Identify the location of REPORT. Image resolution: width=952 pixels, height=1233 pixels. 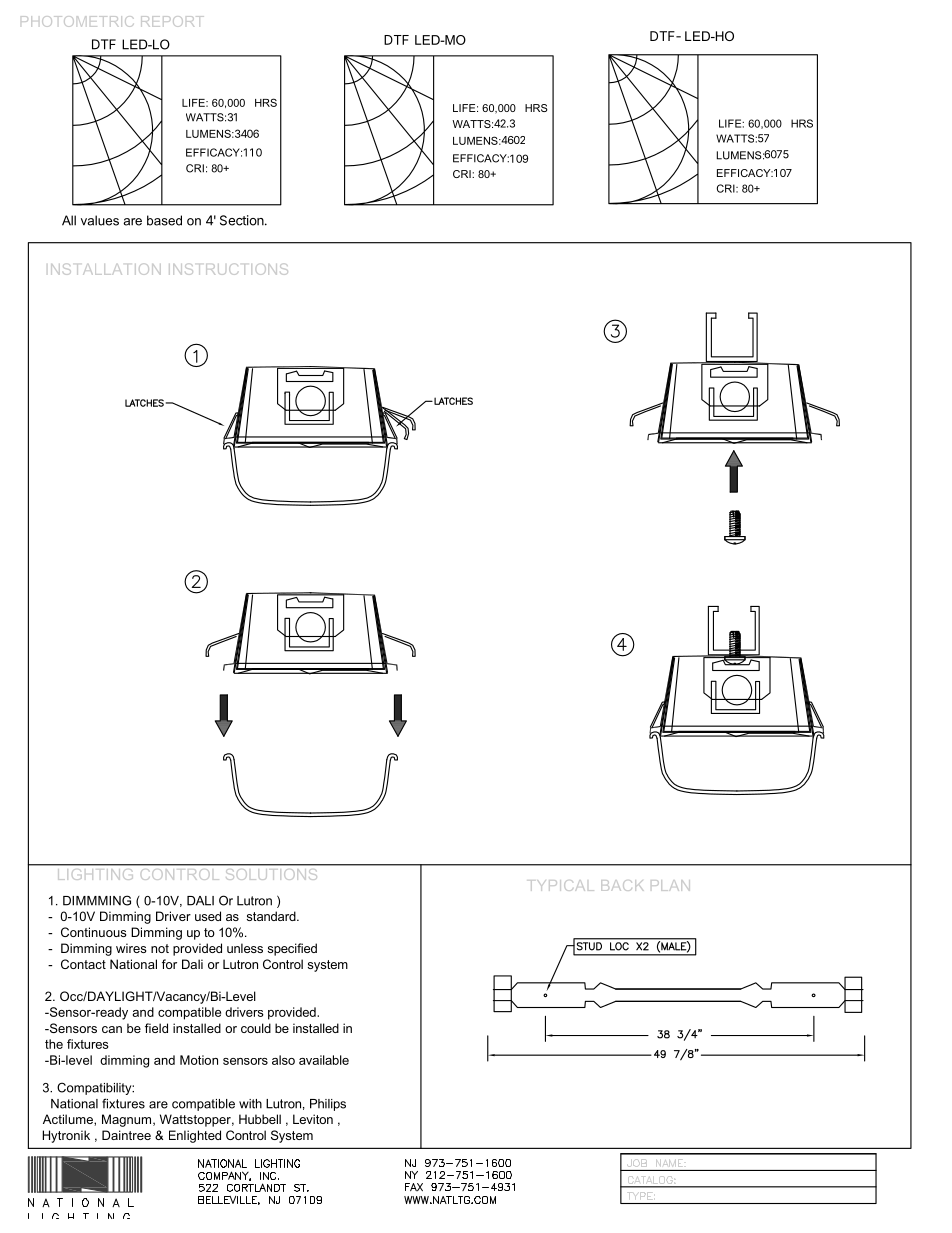
(172, 21).
